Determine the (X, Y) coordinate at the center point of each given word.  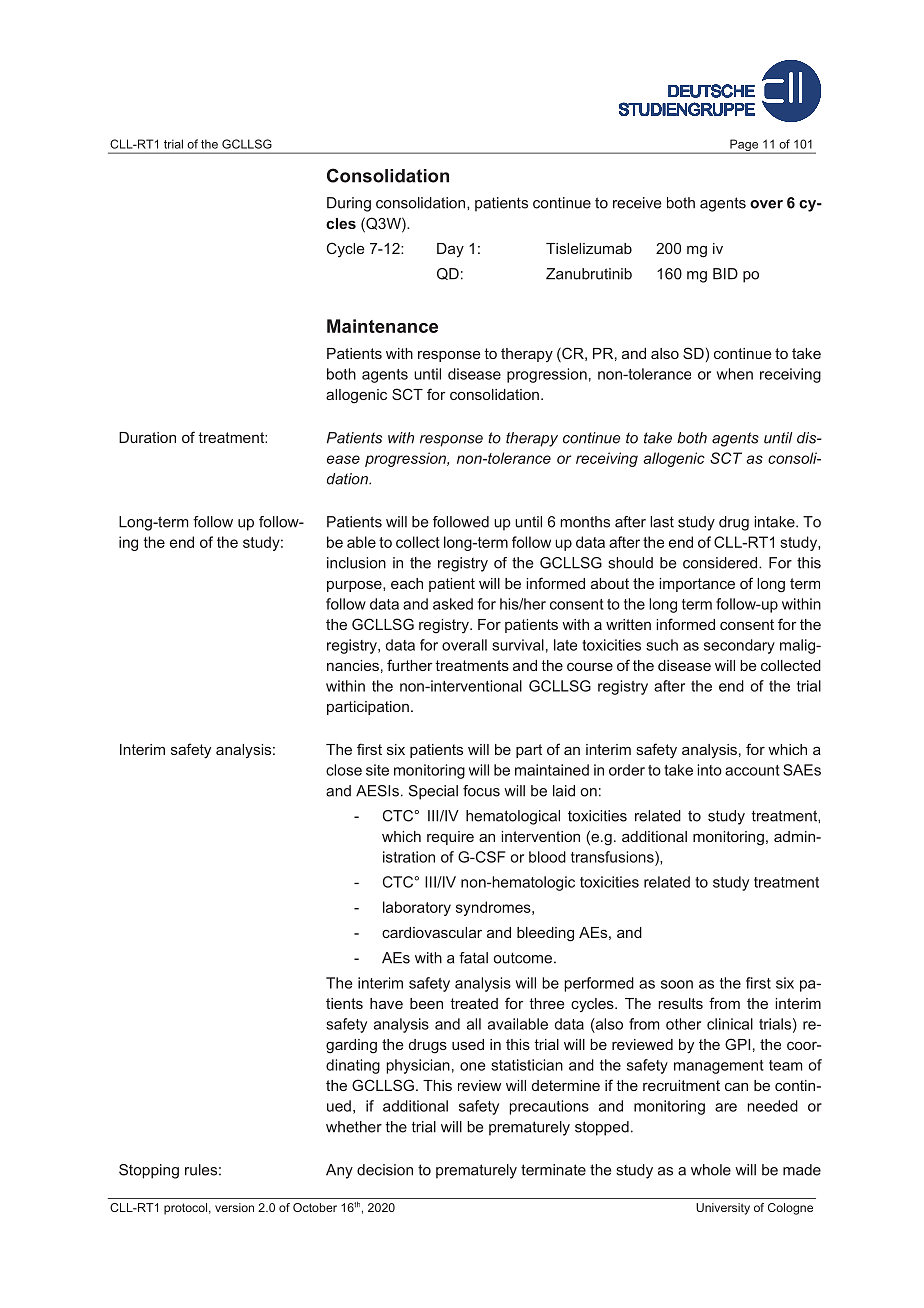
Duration (147, 437)
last (662, 522)
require (450, 838)
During (349, 204)
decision (385, 1170)
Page (744, 146)
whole (711, 1170)
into (709, 770)
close (344, 770)
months (585, 522)
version (234, 1207)
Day (450, 250)
